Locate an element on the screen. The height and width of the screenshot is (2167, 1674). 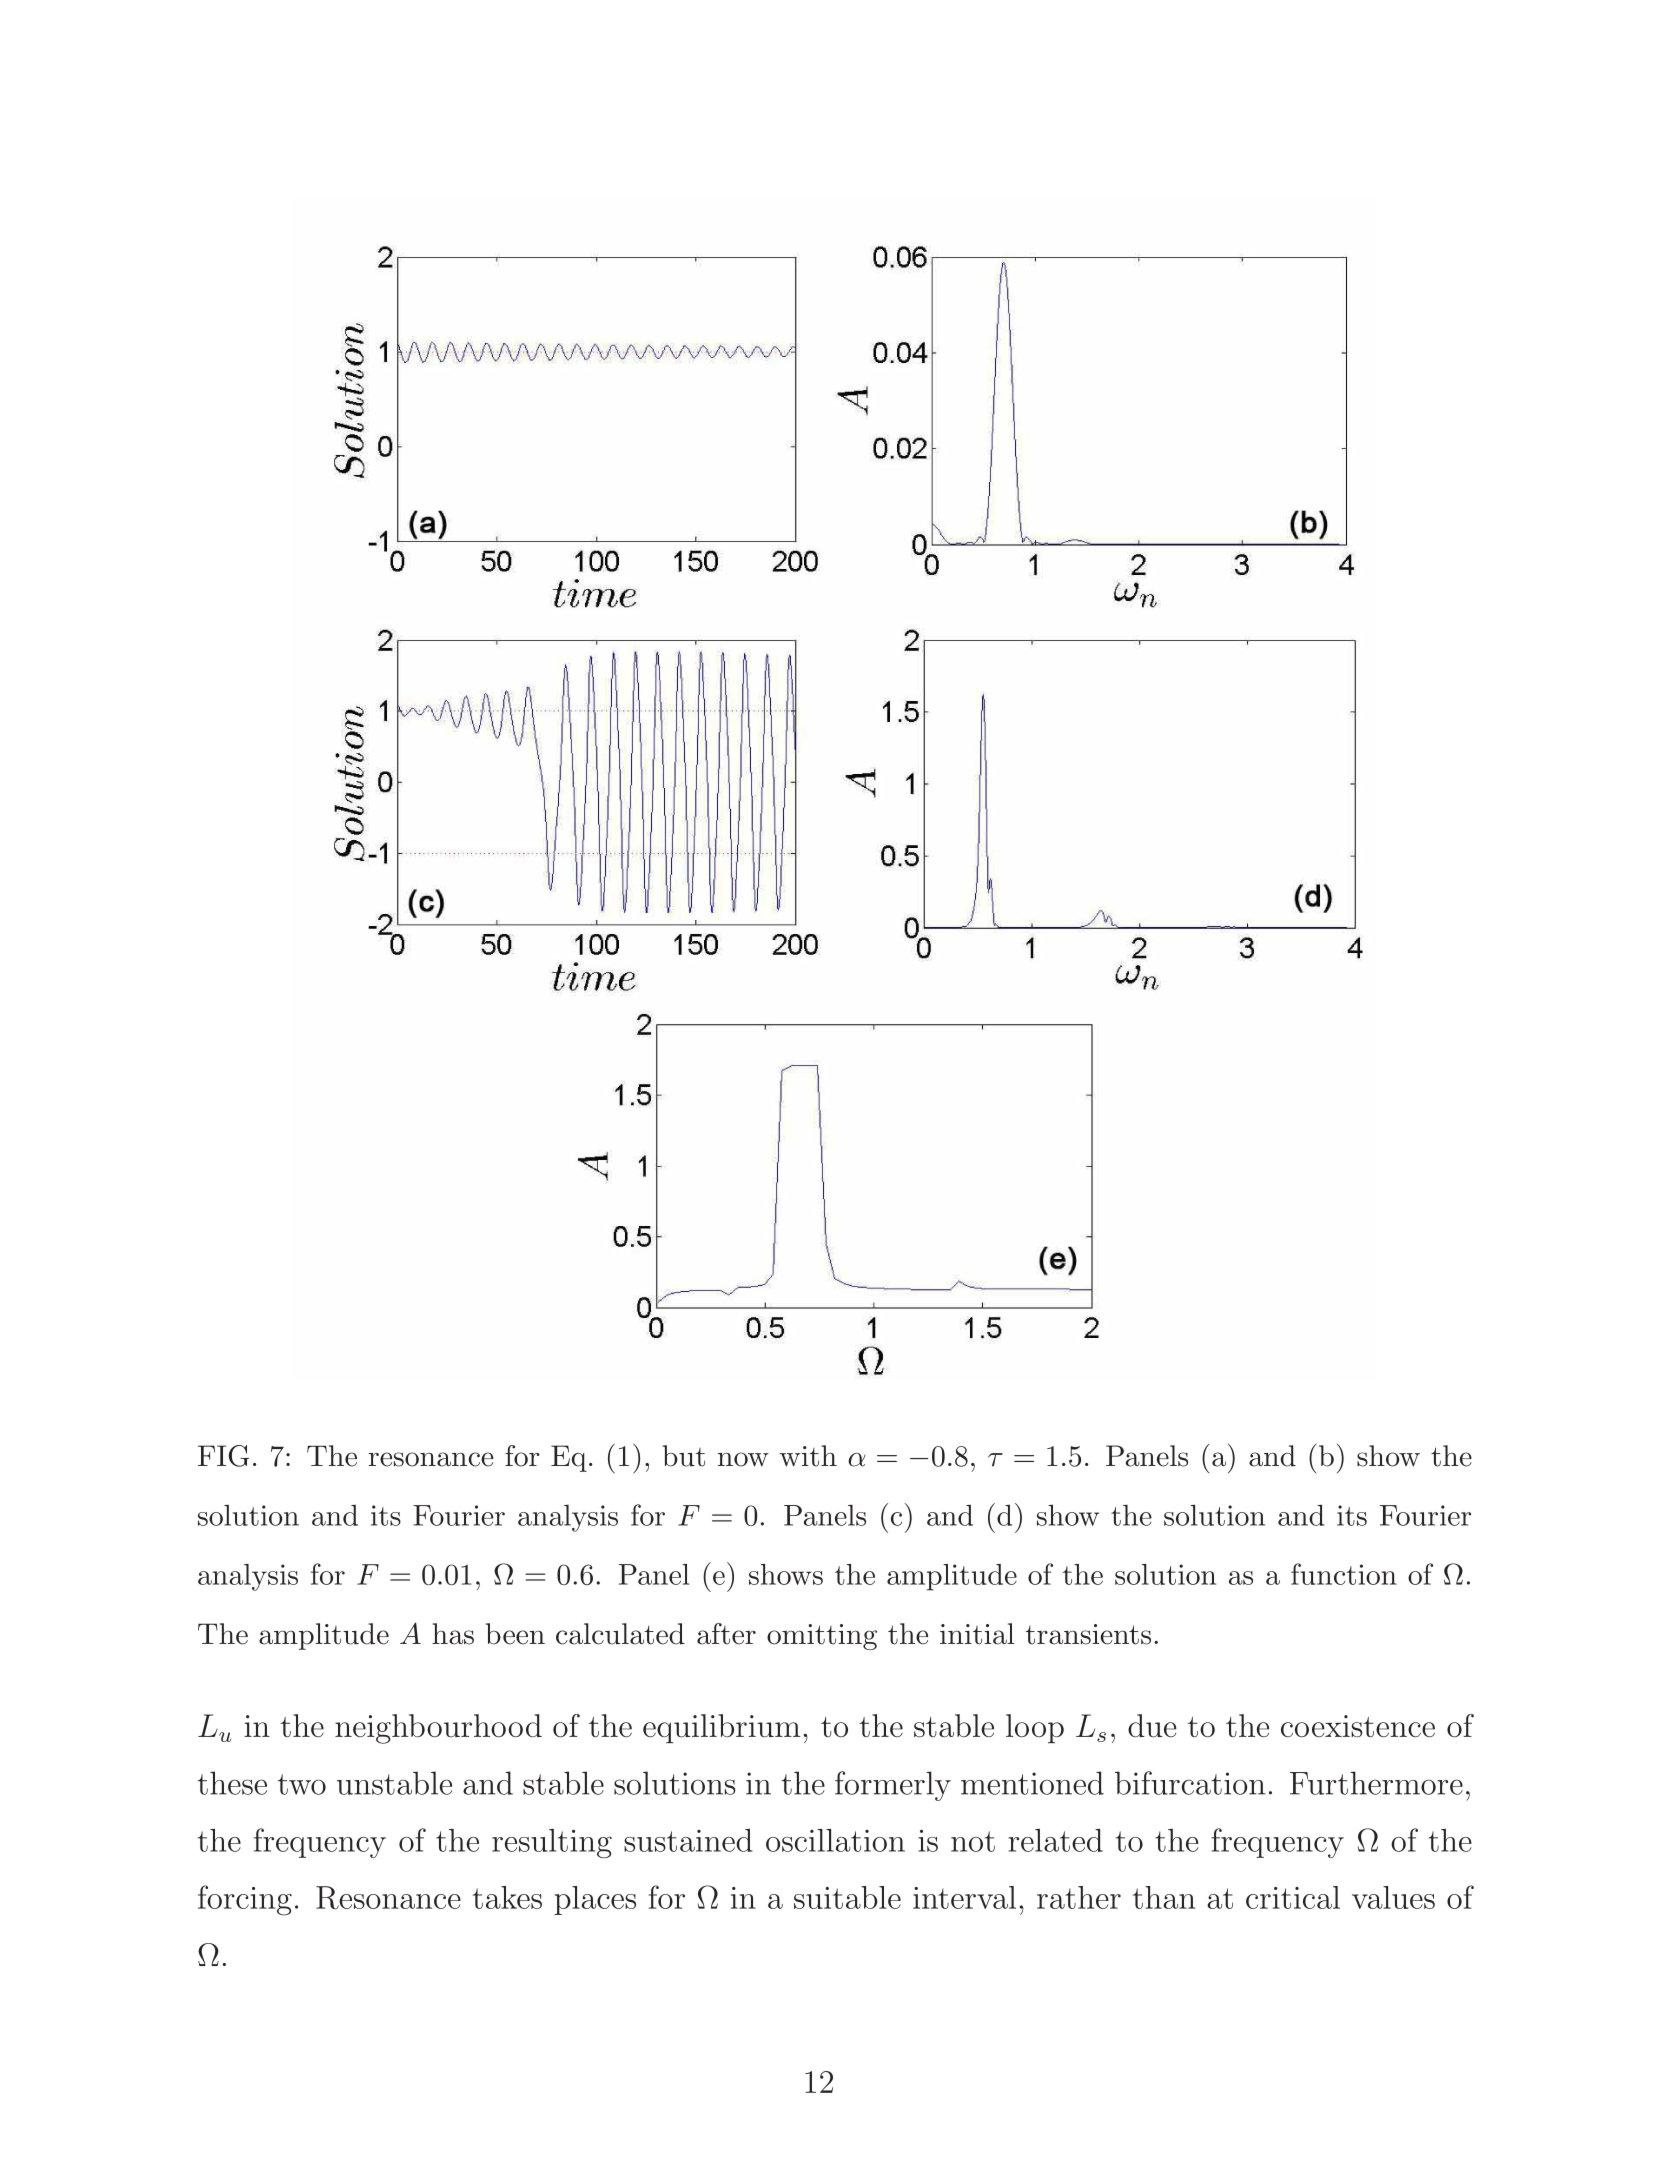
critical is located at coordinates (1293, 1897).
